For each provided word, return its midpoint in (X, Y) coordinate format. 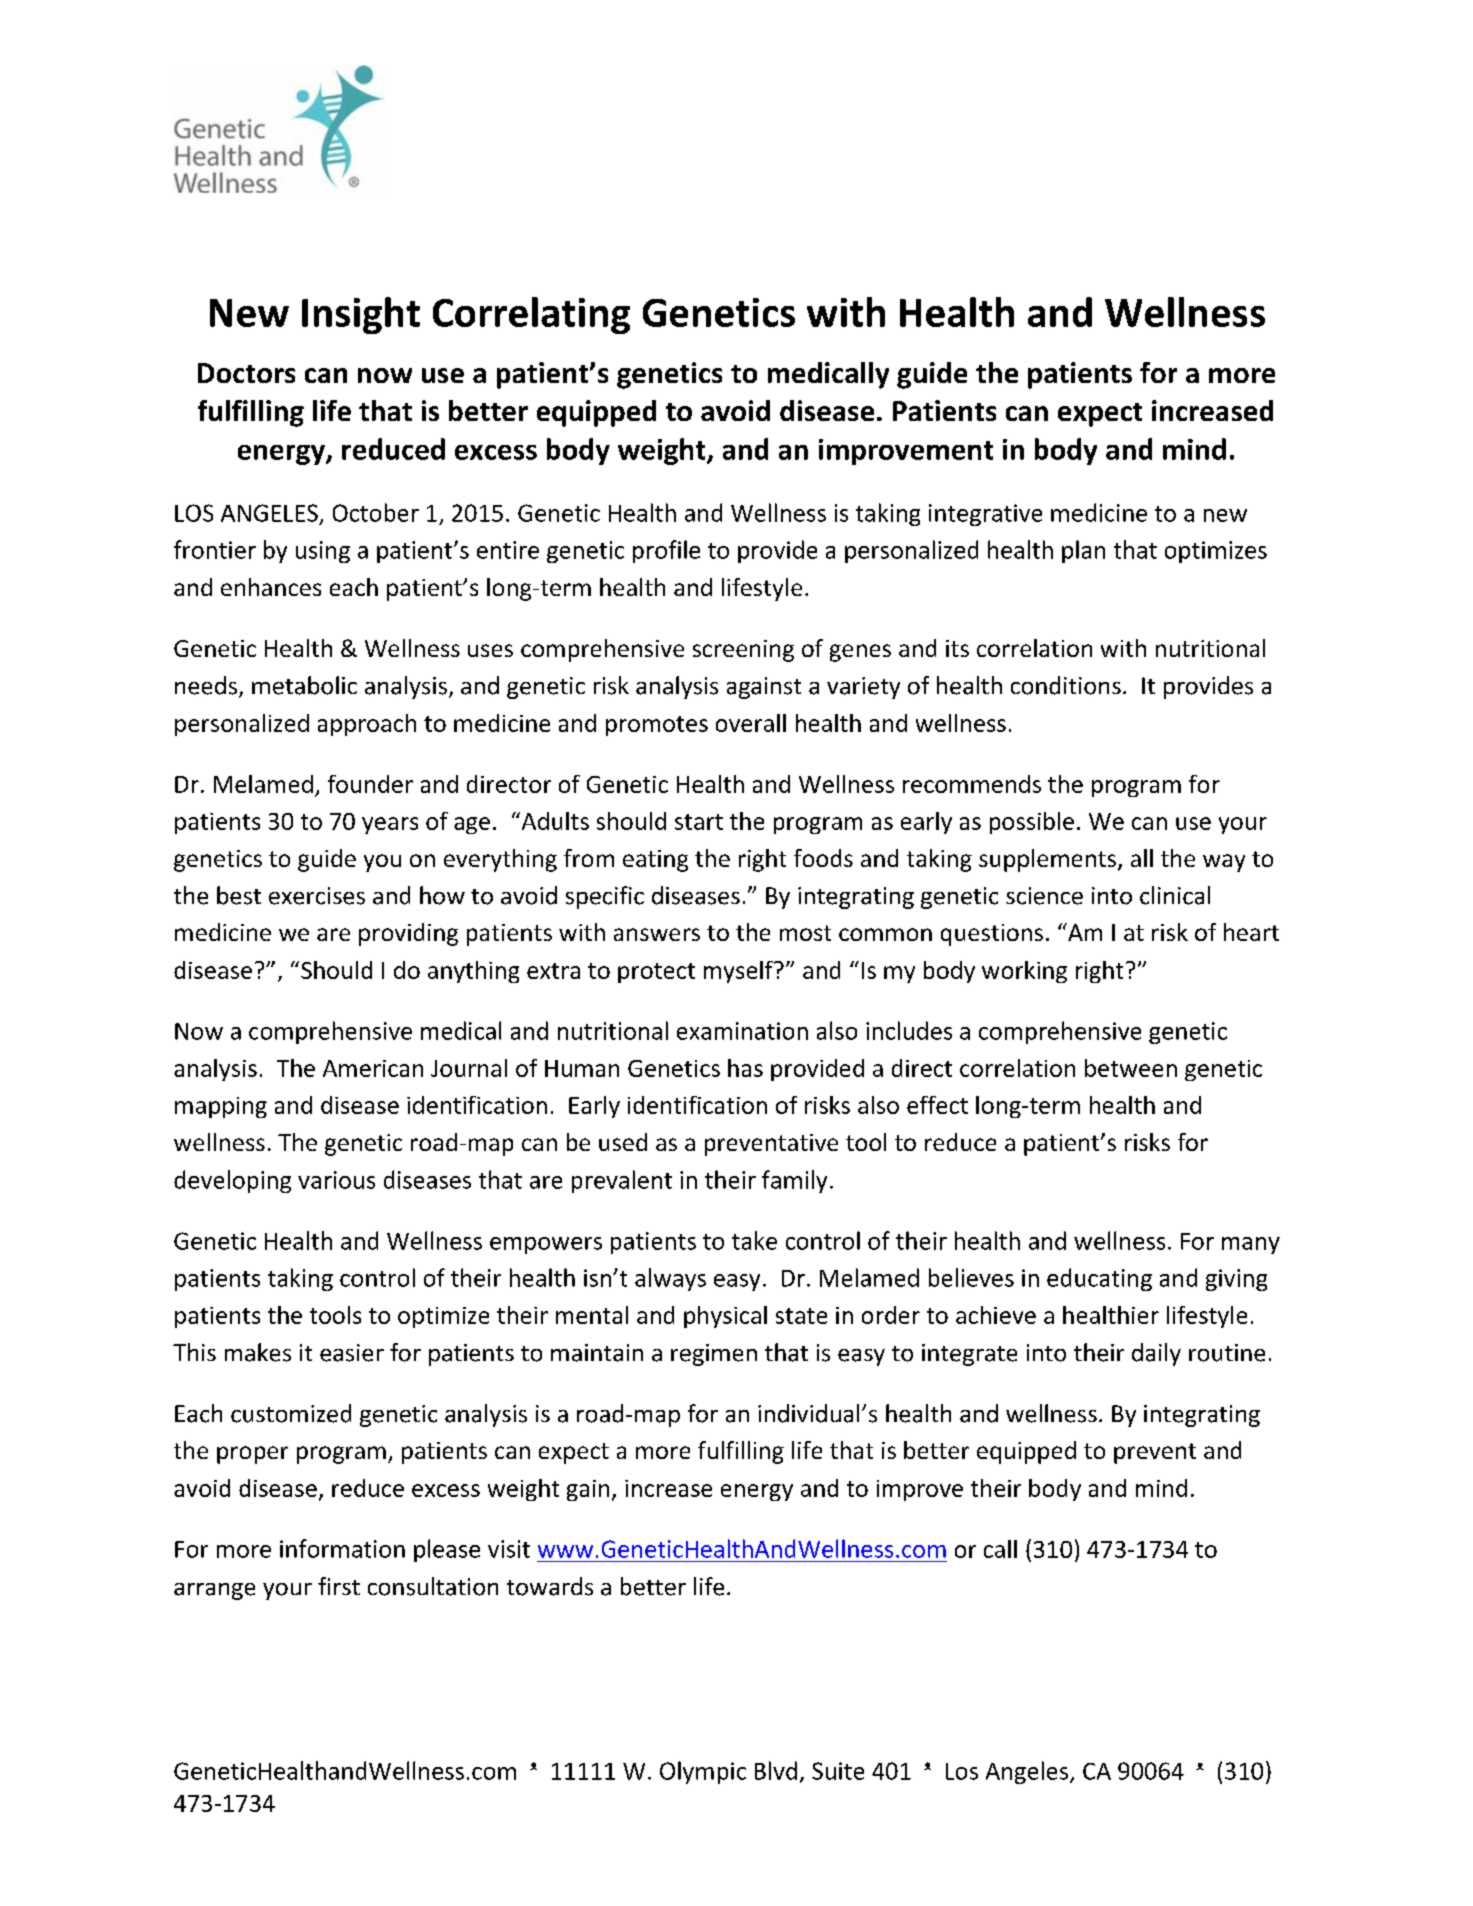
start (699, 822)
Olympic (703, 1772)
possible (1032, 823)
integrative (985, 515)
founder (370, 784)
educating (1099, 1279)
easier (352, 1353)
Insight (361, 315)
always (670, 1279)
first (339, 1586)
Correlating (531, 315)
